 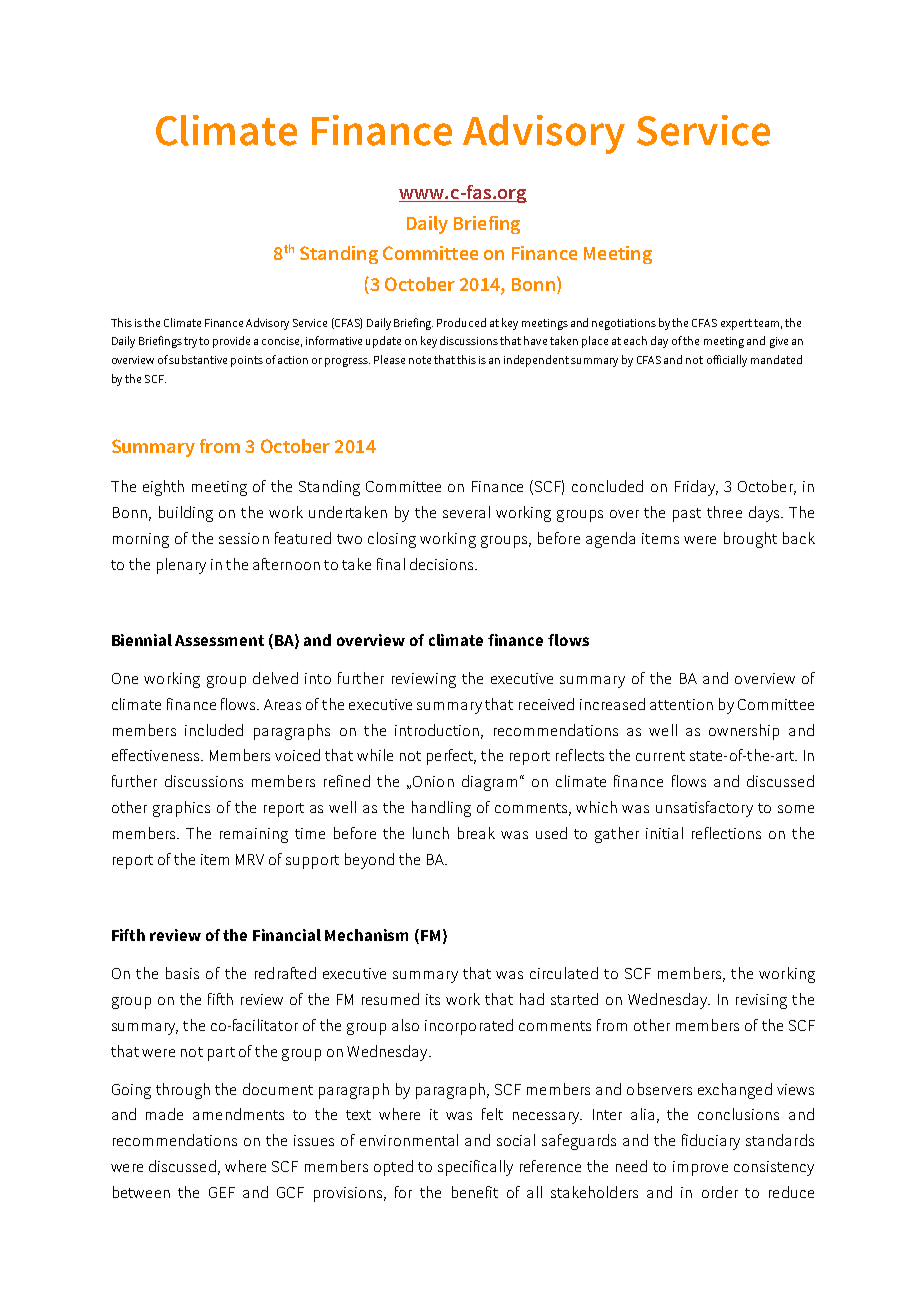 I want to click on Produced, so click(x=461, y=322).
